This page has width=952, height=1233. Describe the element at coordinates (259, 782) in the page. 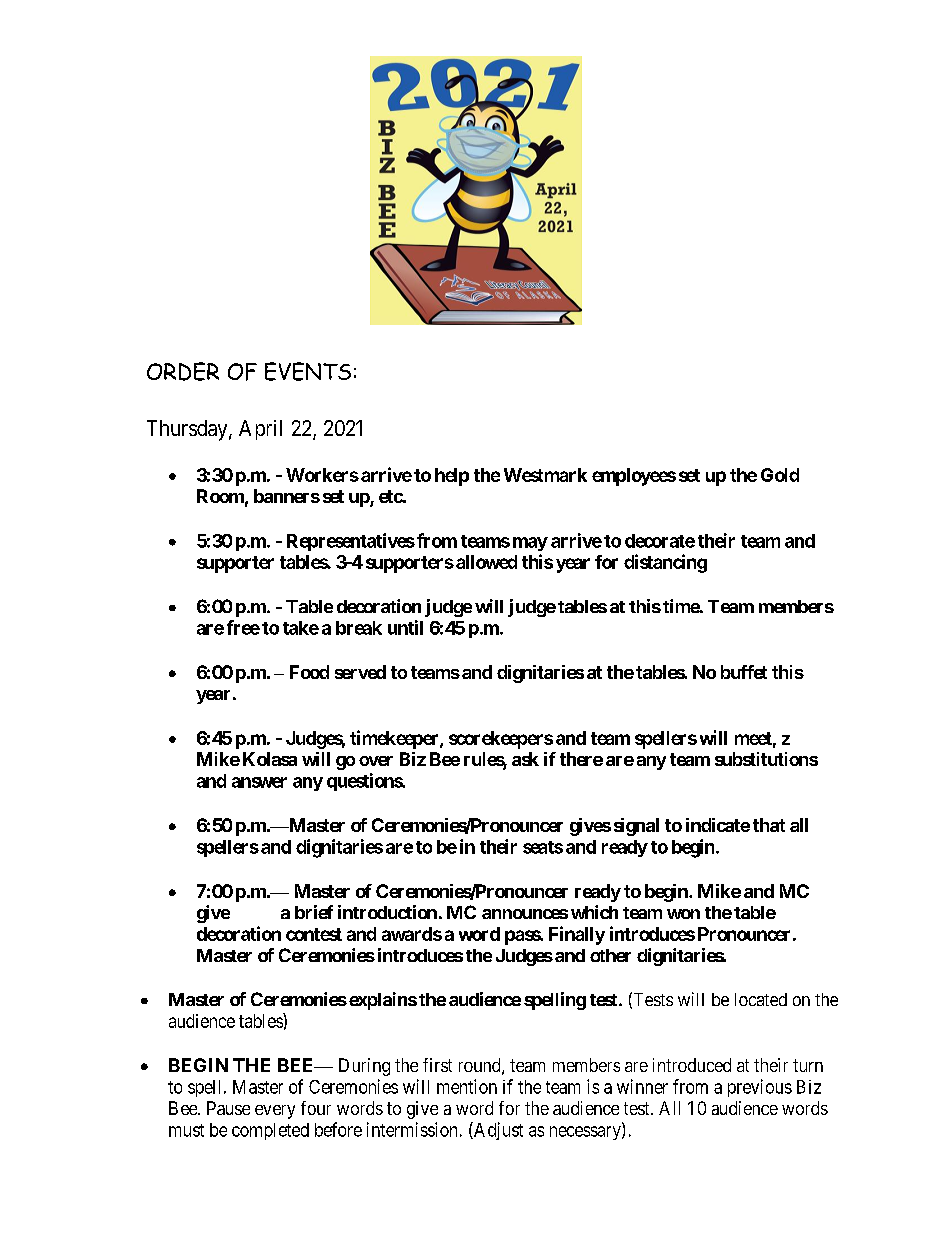

I see `answer` at that location.
